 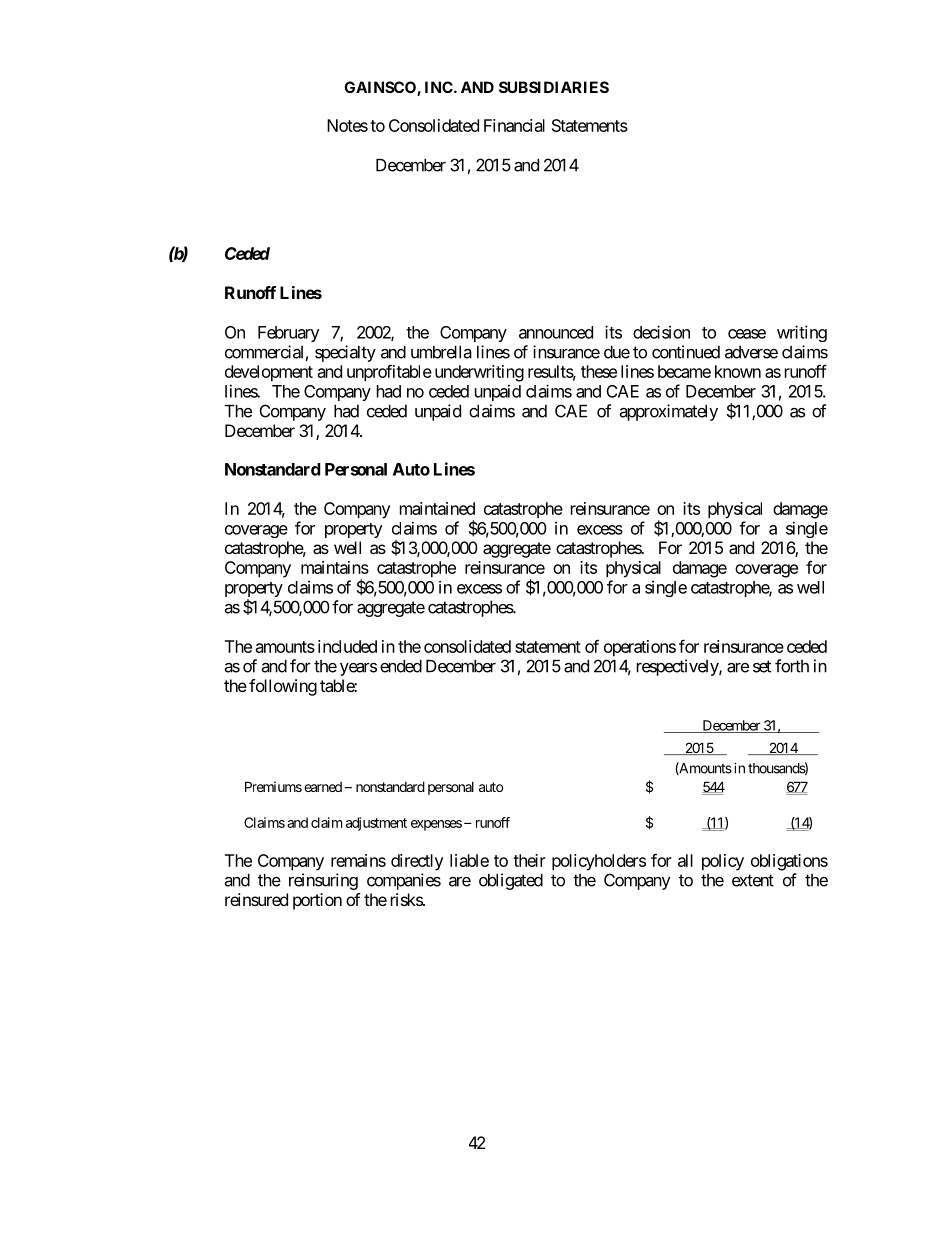 I want to click on set, so click(x=762, y=666).
